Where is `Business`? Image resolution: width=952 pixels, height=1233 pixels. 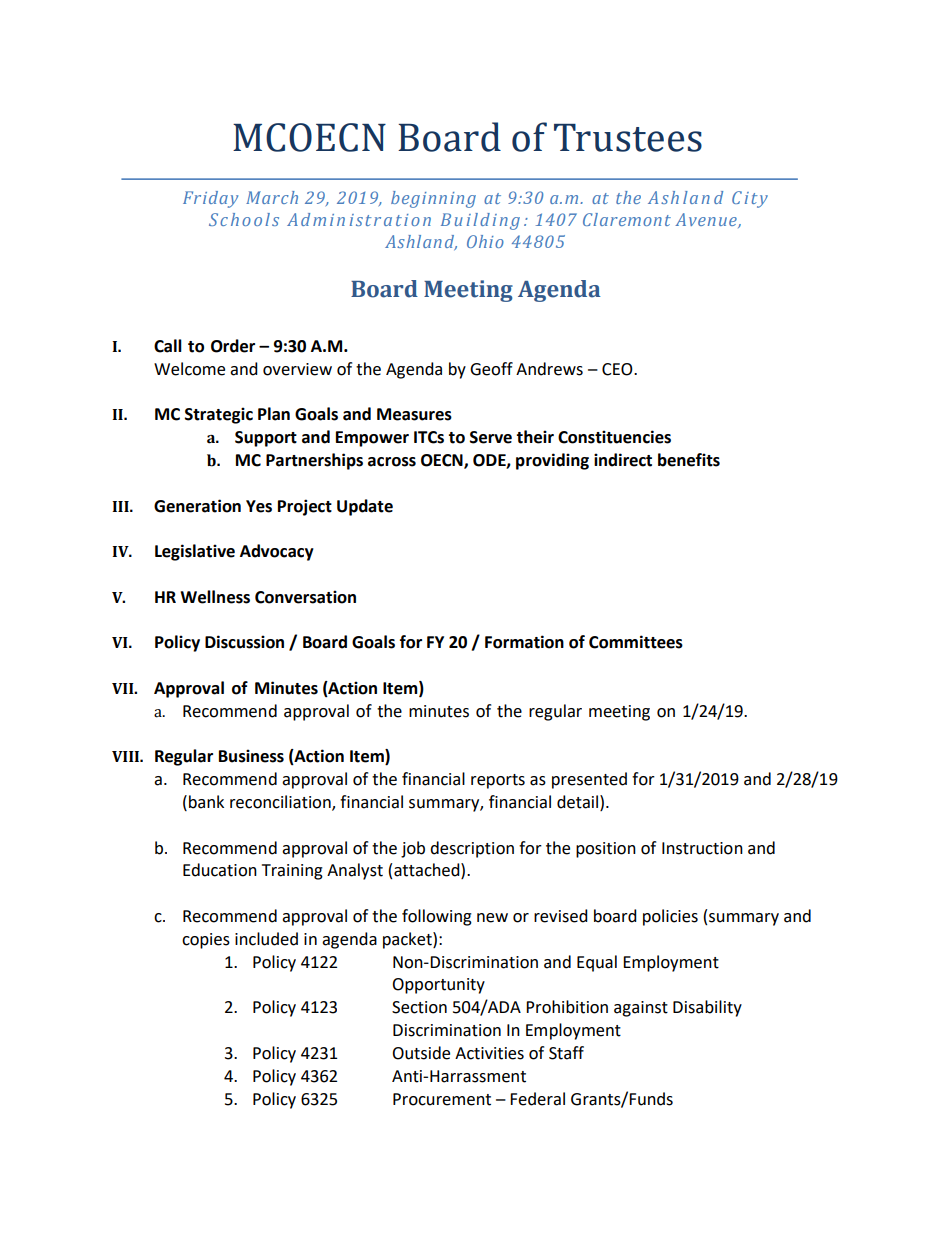 Business is located at coordinates (251, 756).
